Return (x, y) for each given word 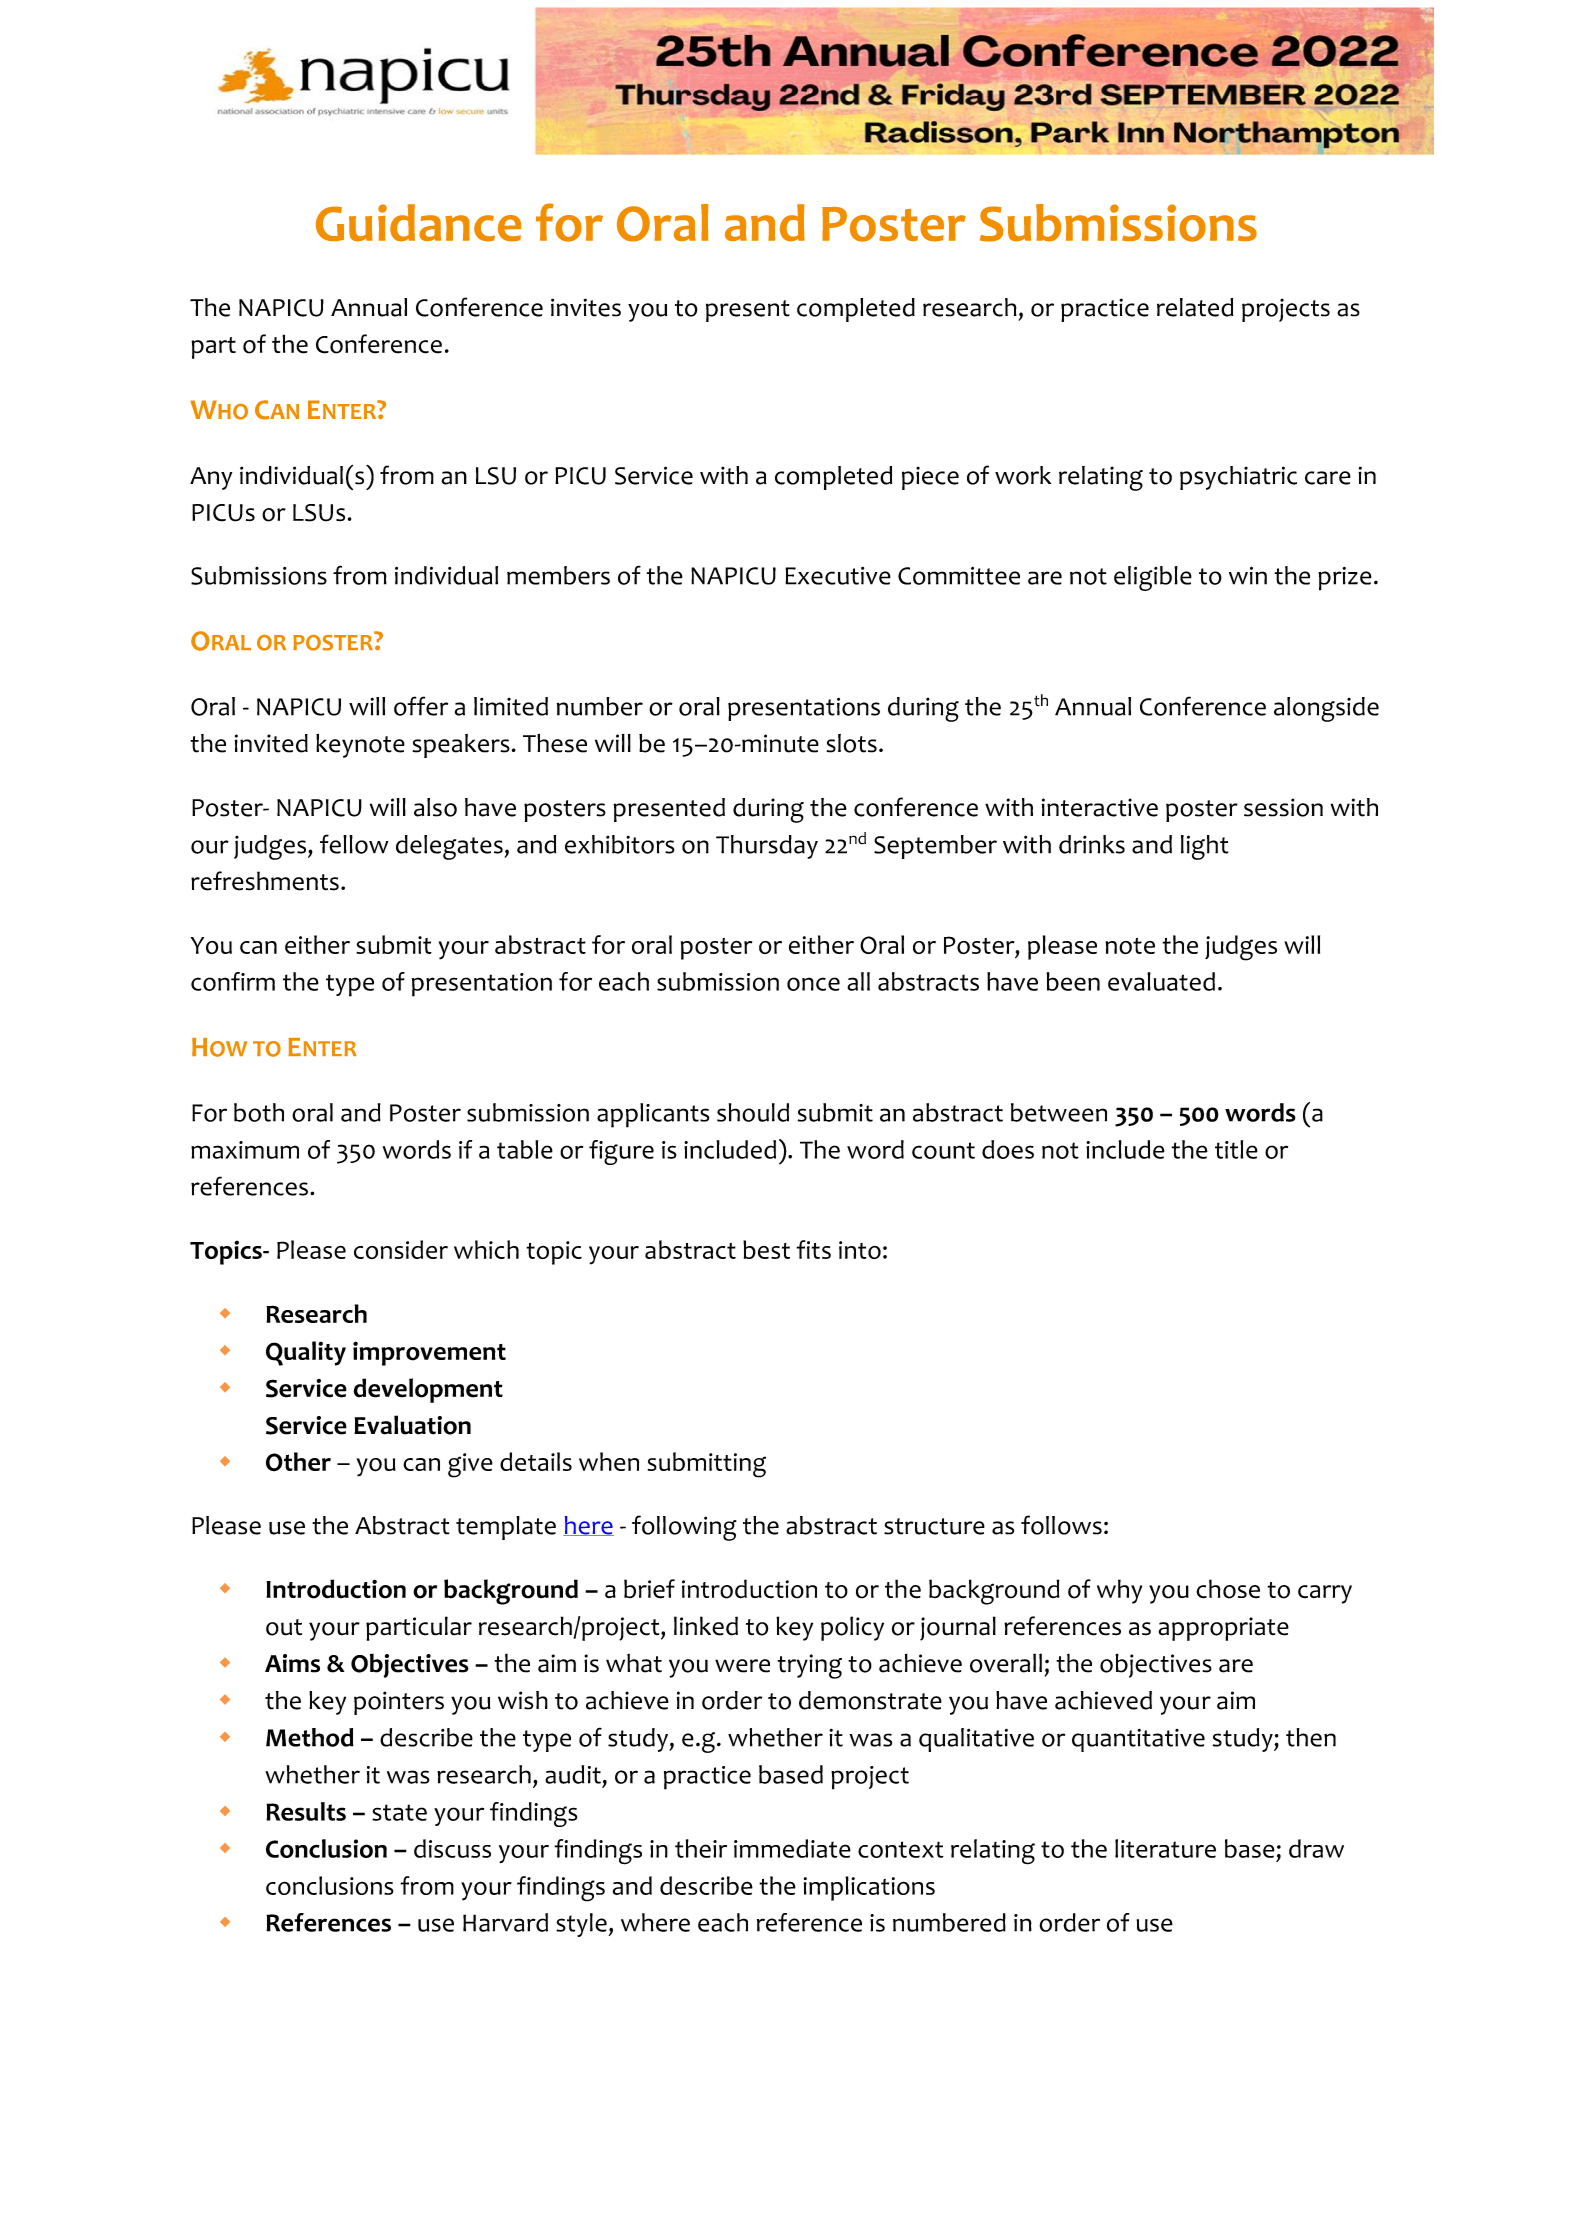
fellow (354, 844)
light (1205, 847)
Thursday (767, 847)
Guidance (418, 223)
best (766, 1249)
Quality (306, 1353)
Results (306, 1811)
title (1236, 1149)
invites (586, 307)
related (1195, 307)
